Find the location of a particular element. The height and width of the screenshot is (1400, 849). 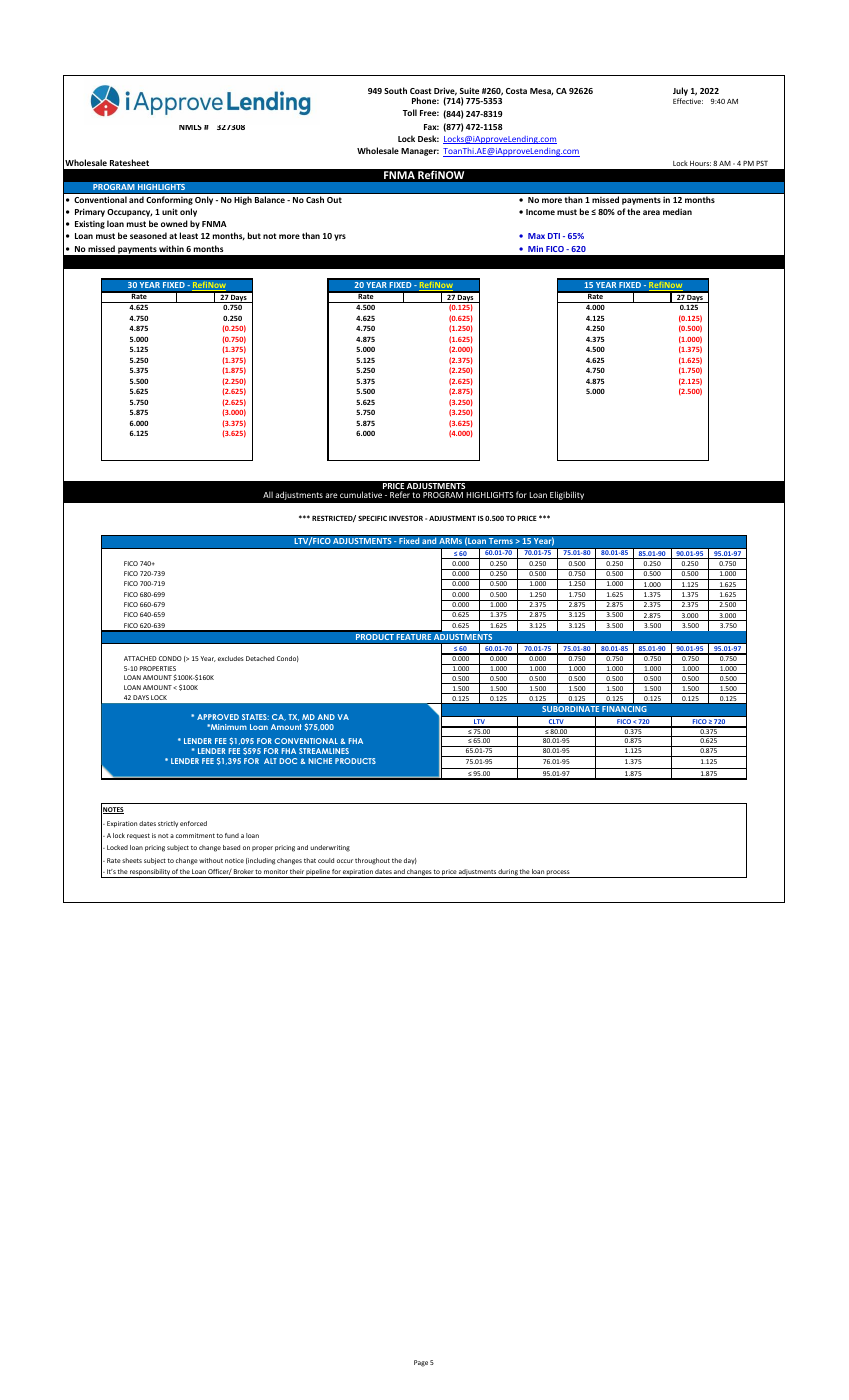

process is located at coordinates (558, 874).
